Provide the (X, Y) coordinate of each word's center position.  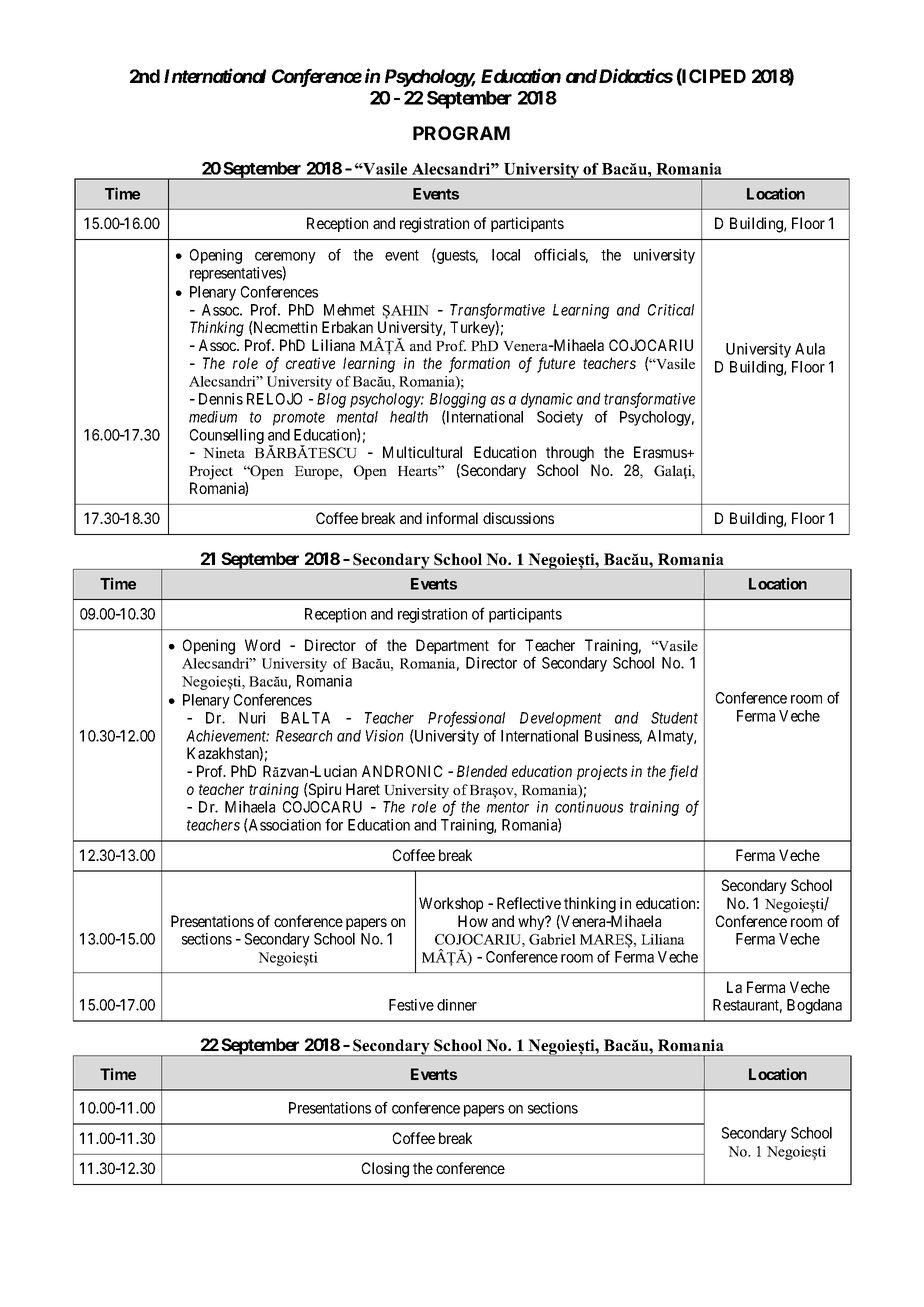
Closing (385, 1170)
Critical (671, 310)
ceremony (285, 259)
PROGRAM (461, 133)
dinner (457, 1005)
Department (452, 646)
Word (262, 645)
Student (674, 718)
